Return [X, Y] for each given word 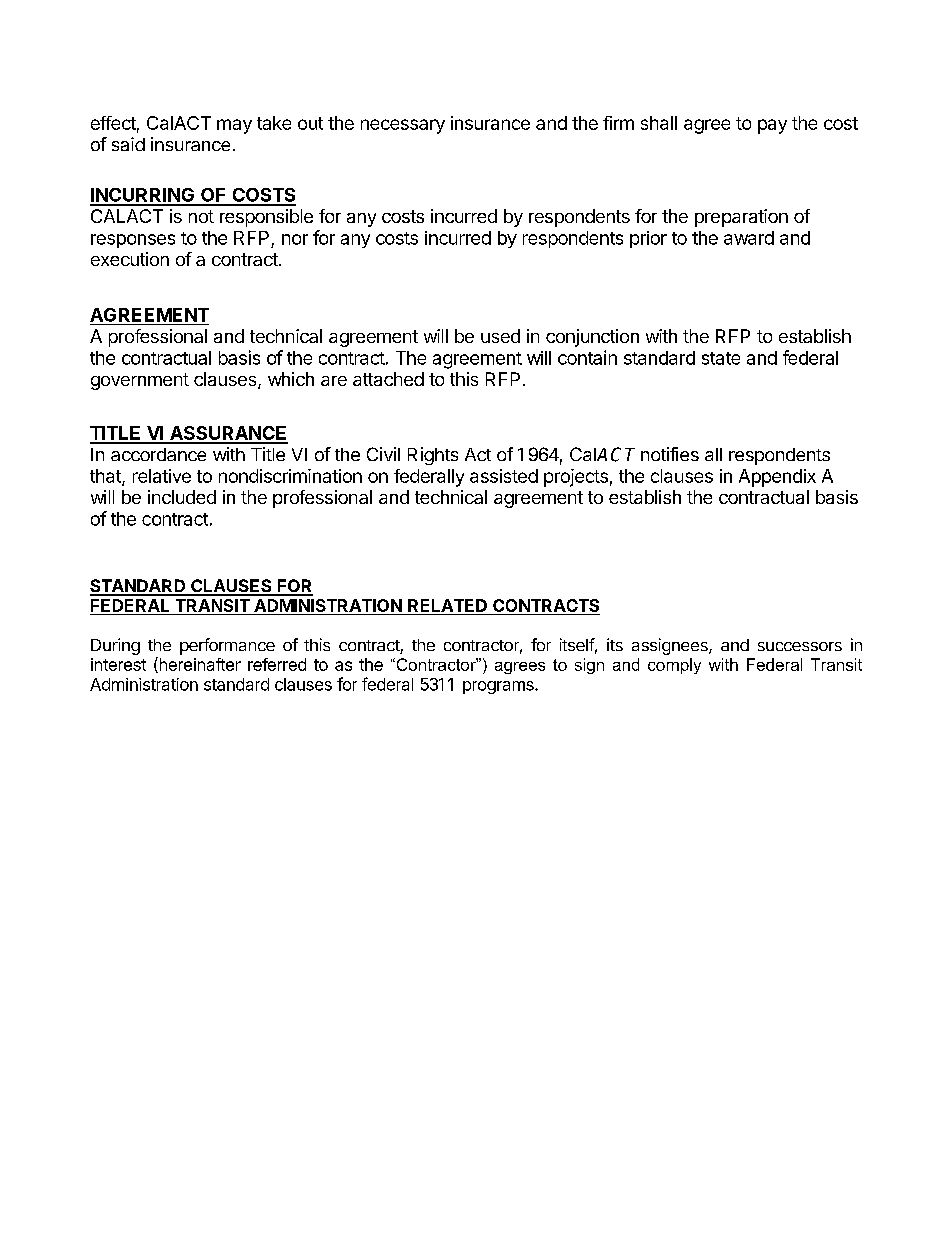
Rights [433, 456]
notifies [670, 454]
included [182, 497]
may [234, 126]
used [500, 336]
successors [800, 646]
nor [295, 239]
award [749, 238]
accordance [158, 454]
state [721, 358]
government [140, 381]
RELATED [447, 605]
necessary [403, 126]
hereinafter [199, 665]
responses [133, 241]
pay [772, 126]
